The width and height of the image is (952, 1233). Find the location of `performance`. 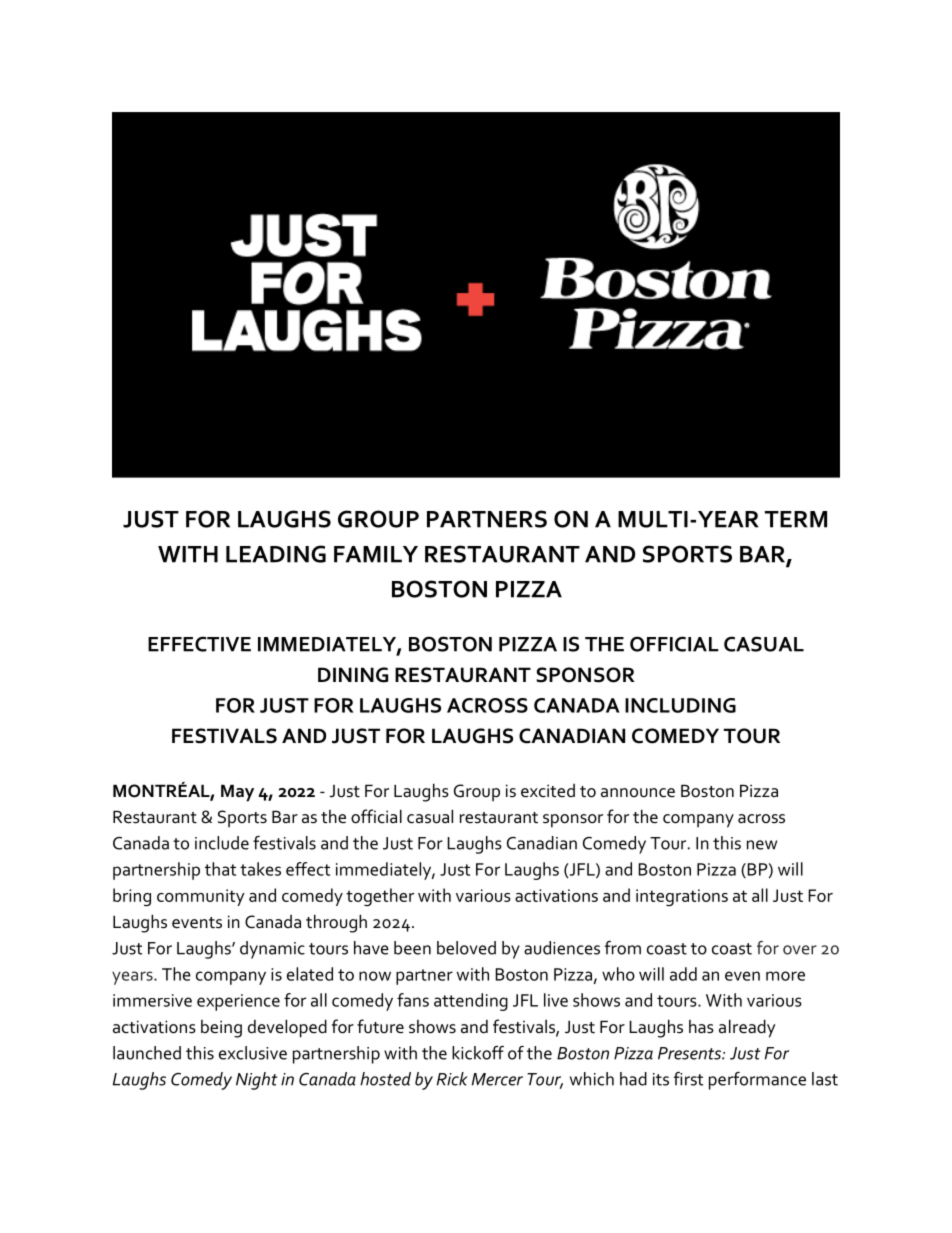

performance is located at coordinates (757, 1081).
